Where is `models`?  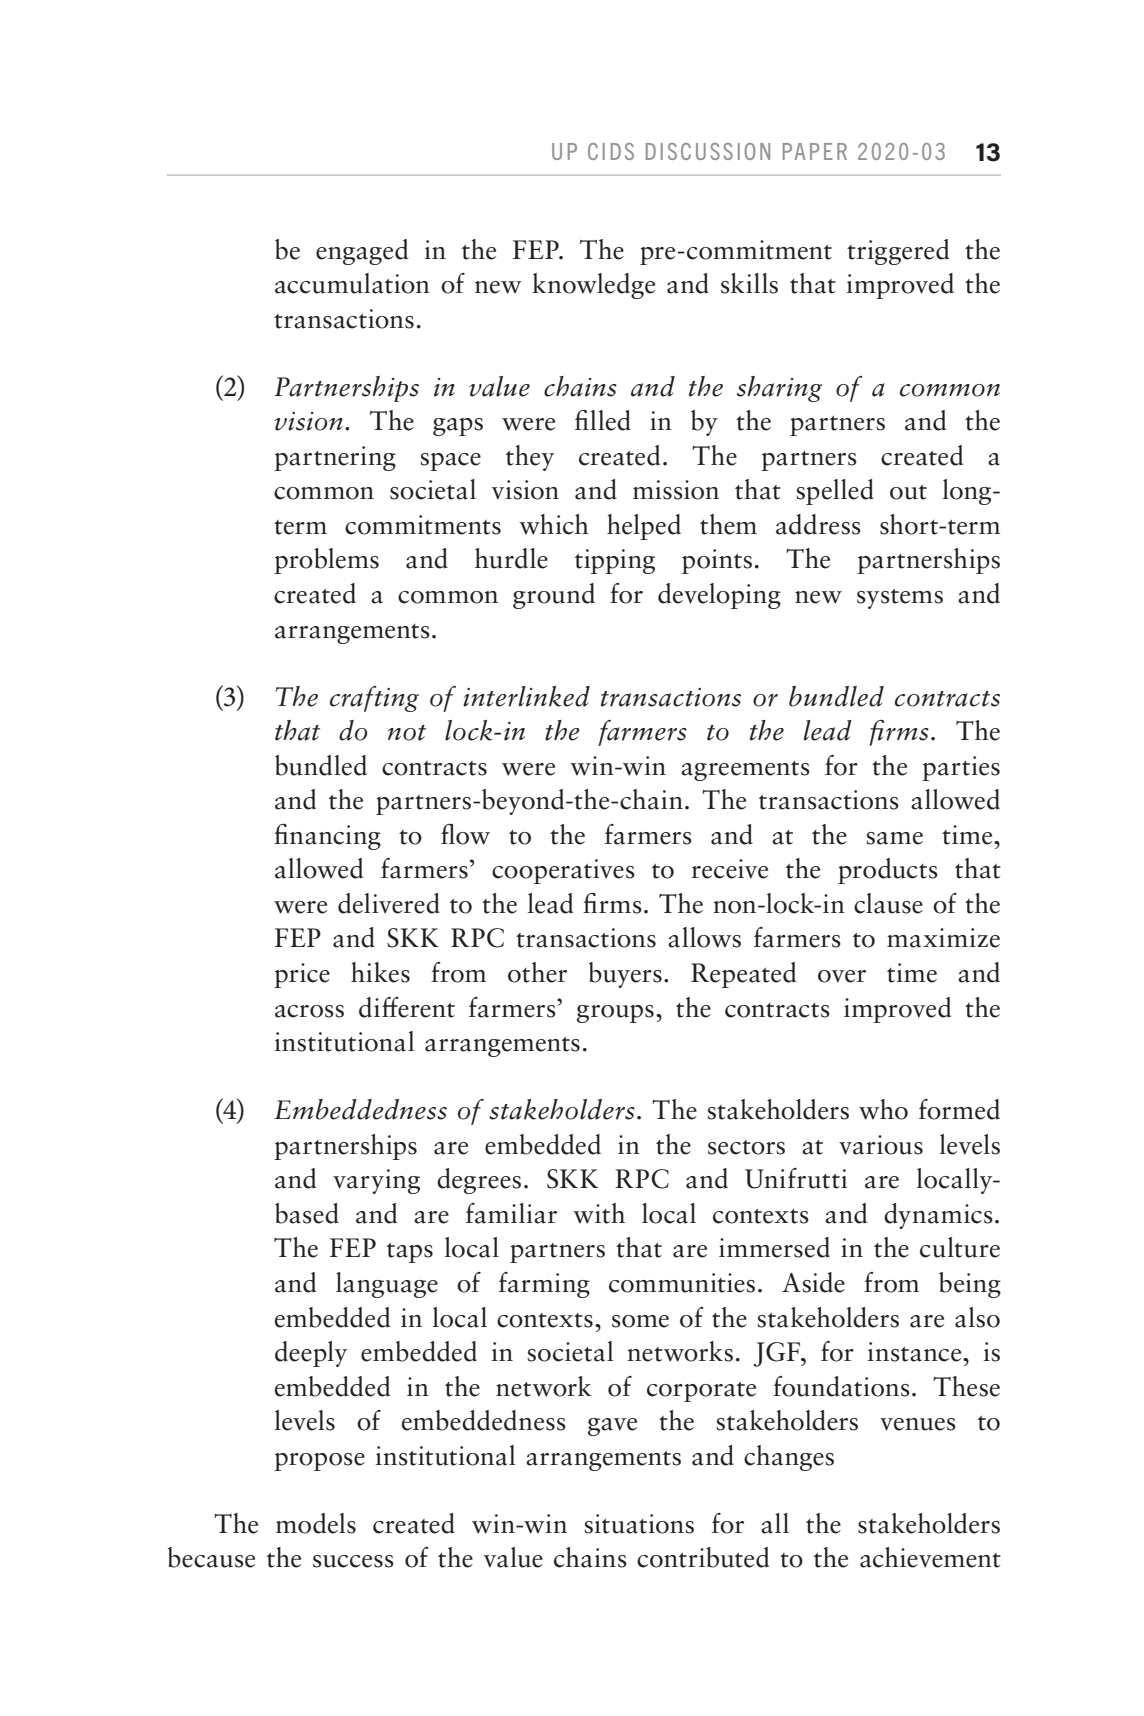
models is located at coordinates (316, 1523).
